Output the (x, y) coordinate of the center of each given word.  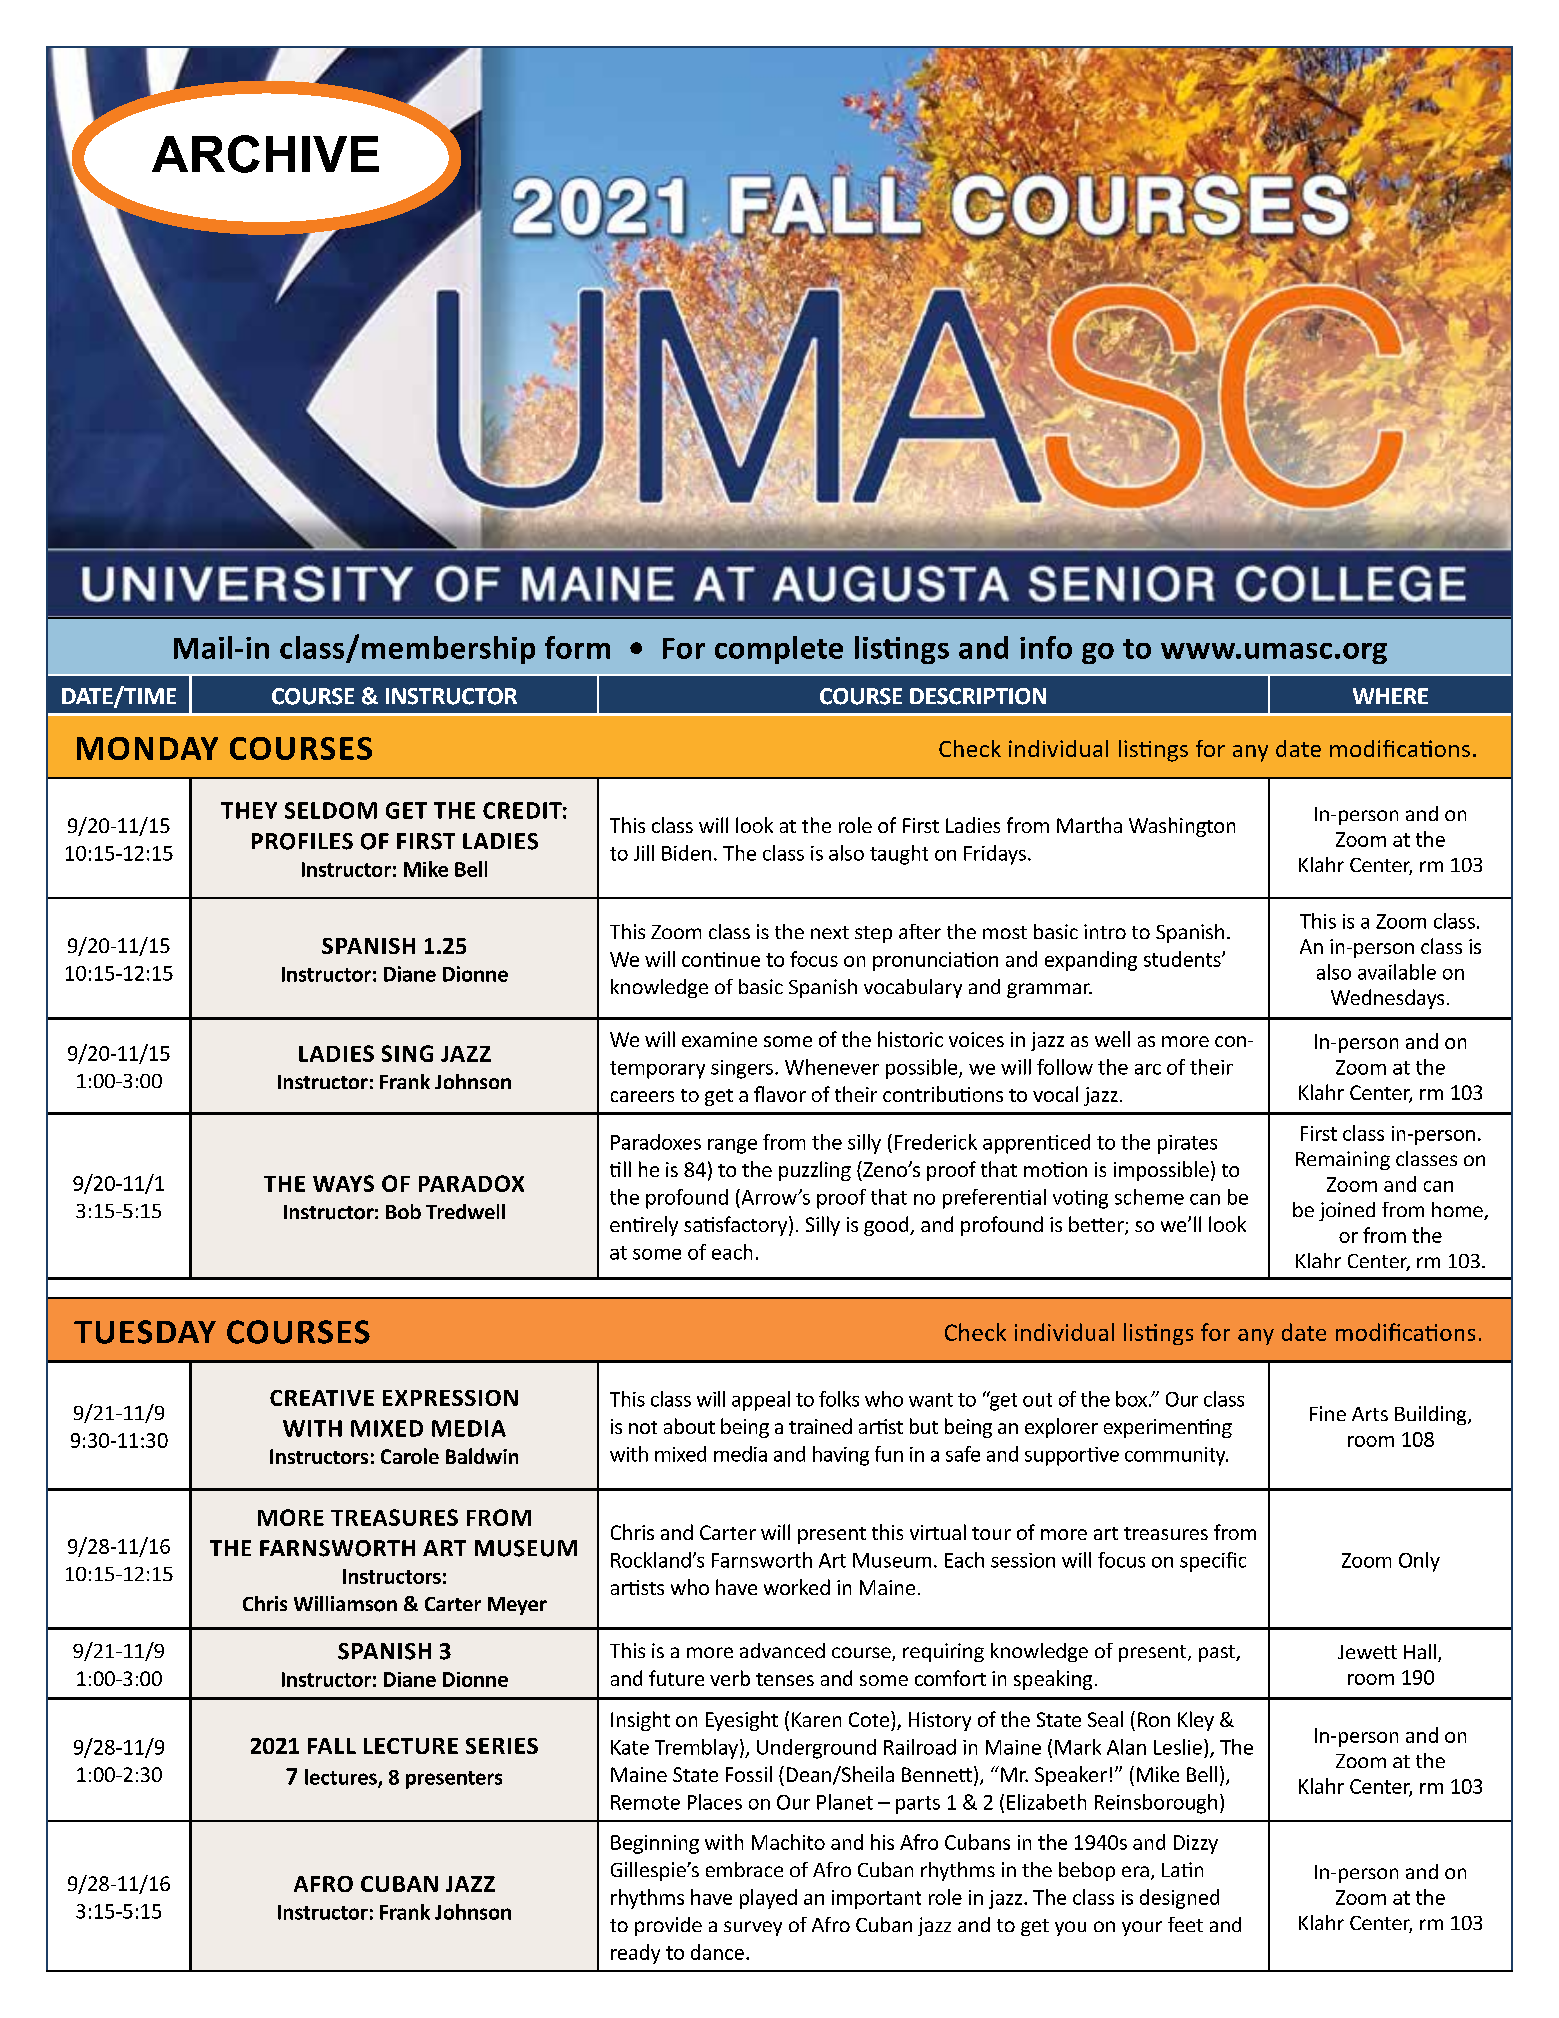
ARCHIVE (265, 154)
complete (779, 650)
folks (839, 1399)
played (768, 1899)
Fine (1328, 1413)
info (1046, 647)
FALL (332, 1746)
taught (899, 855)
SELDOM (331, 810)
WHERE (1390, 696)
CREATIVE (322, 1398)
